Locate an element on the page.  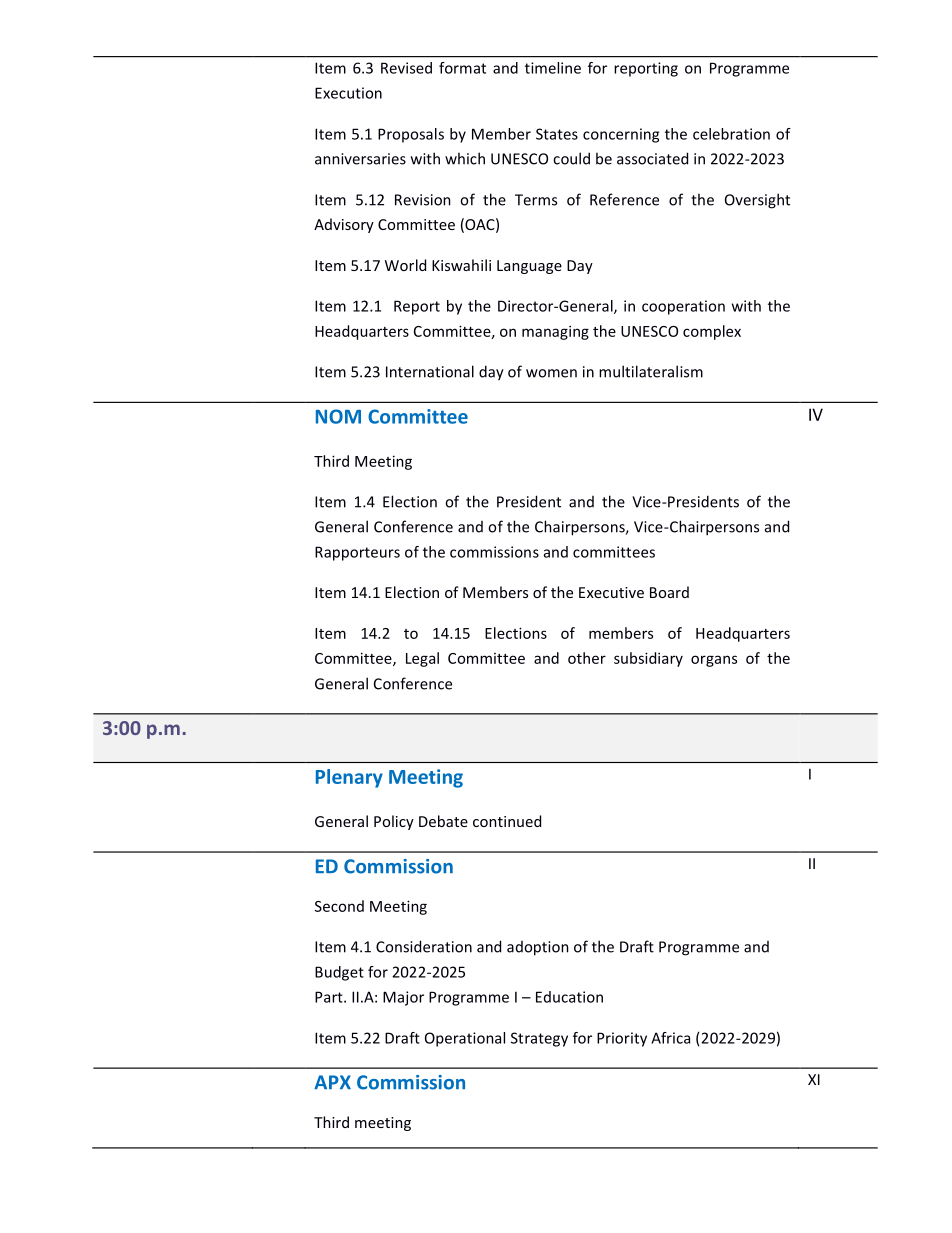
Board is located at coordinates (669, 592).
